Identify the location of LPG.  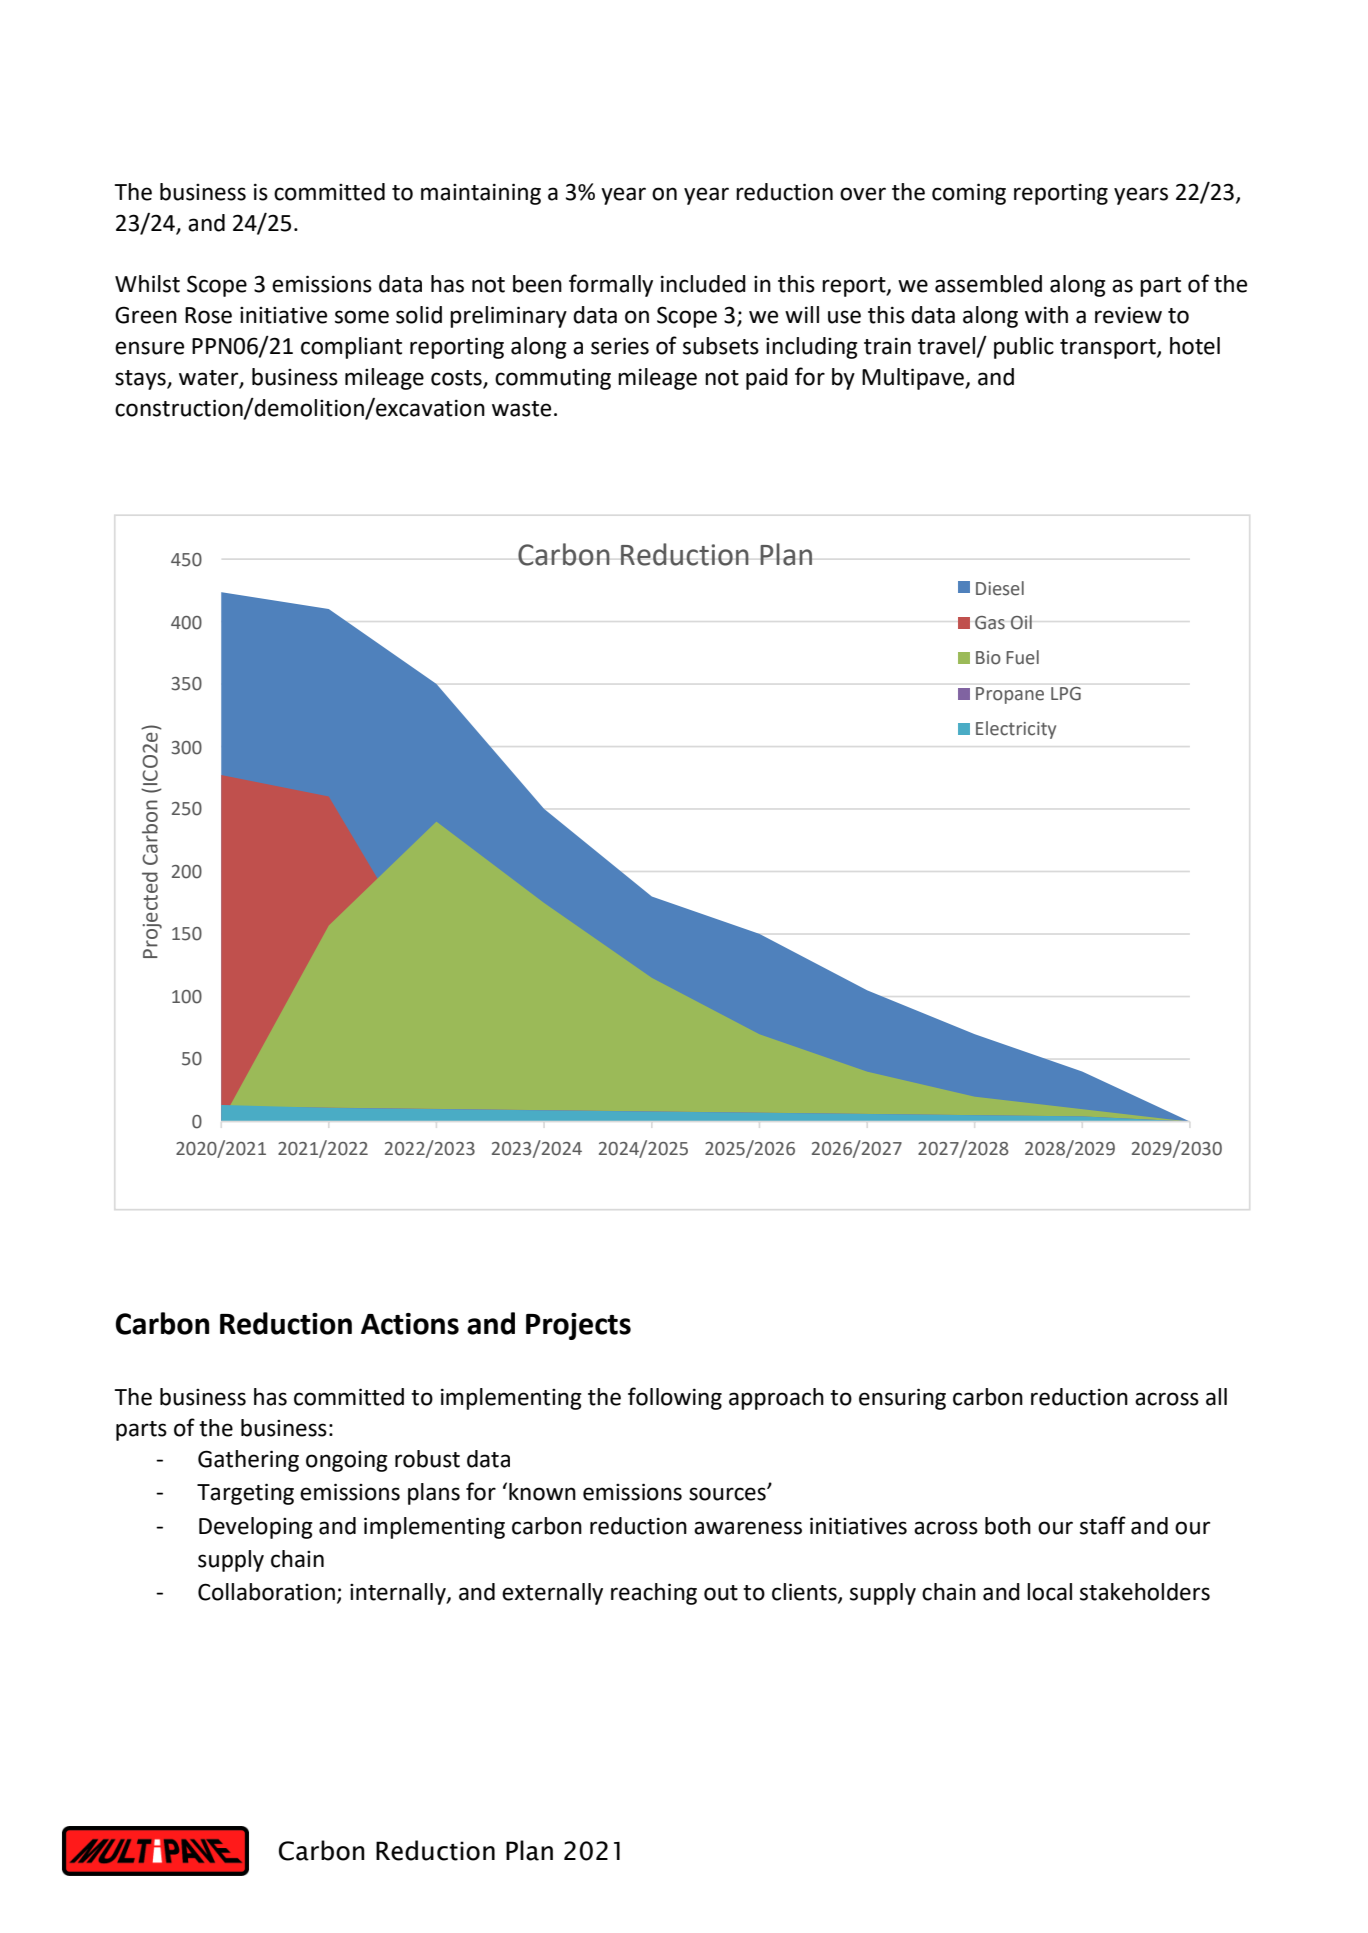
(1066, 694).
